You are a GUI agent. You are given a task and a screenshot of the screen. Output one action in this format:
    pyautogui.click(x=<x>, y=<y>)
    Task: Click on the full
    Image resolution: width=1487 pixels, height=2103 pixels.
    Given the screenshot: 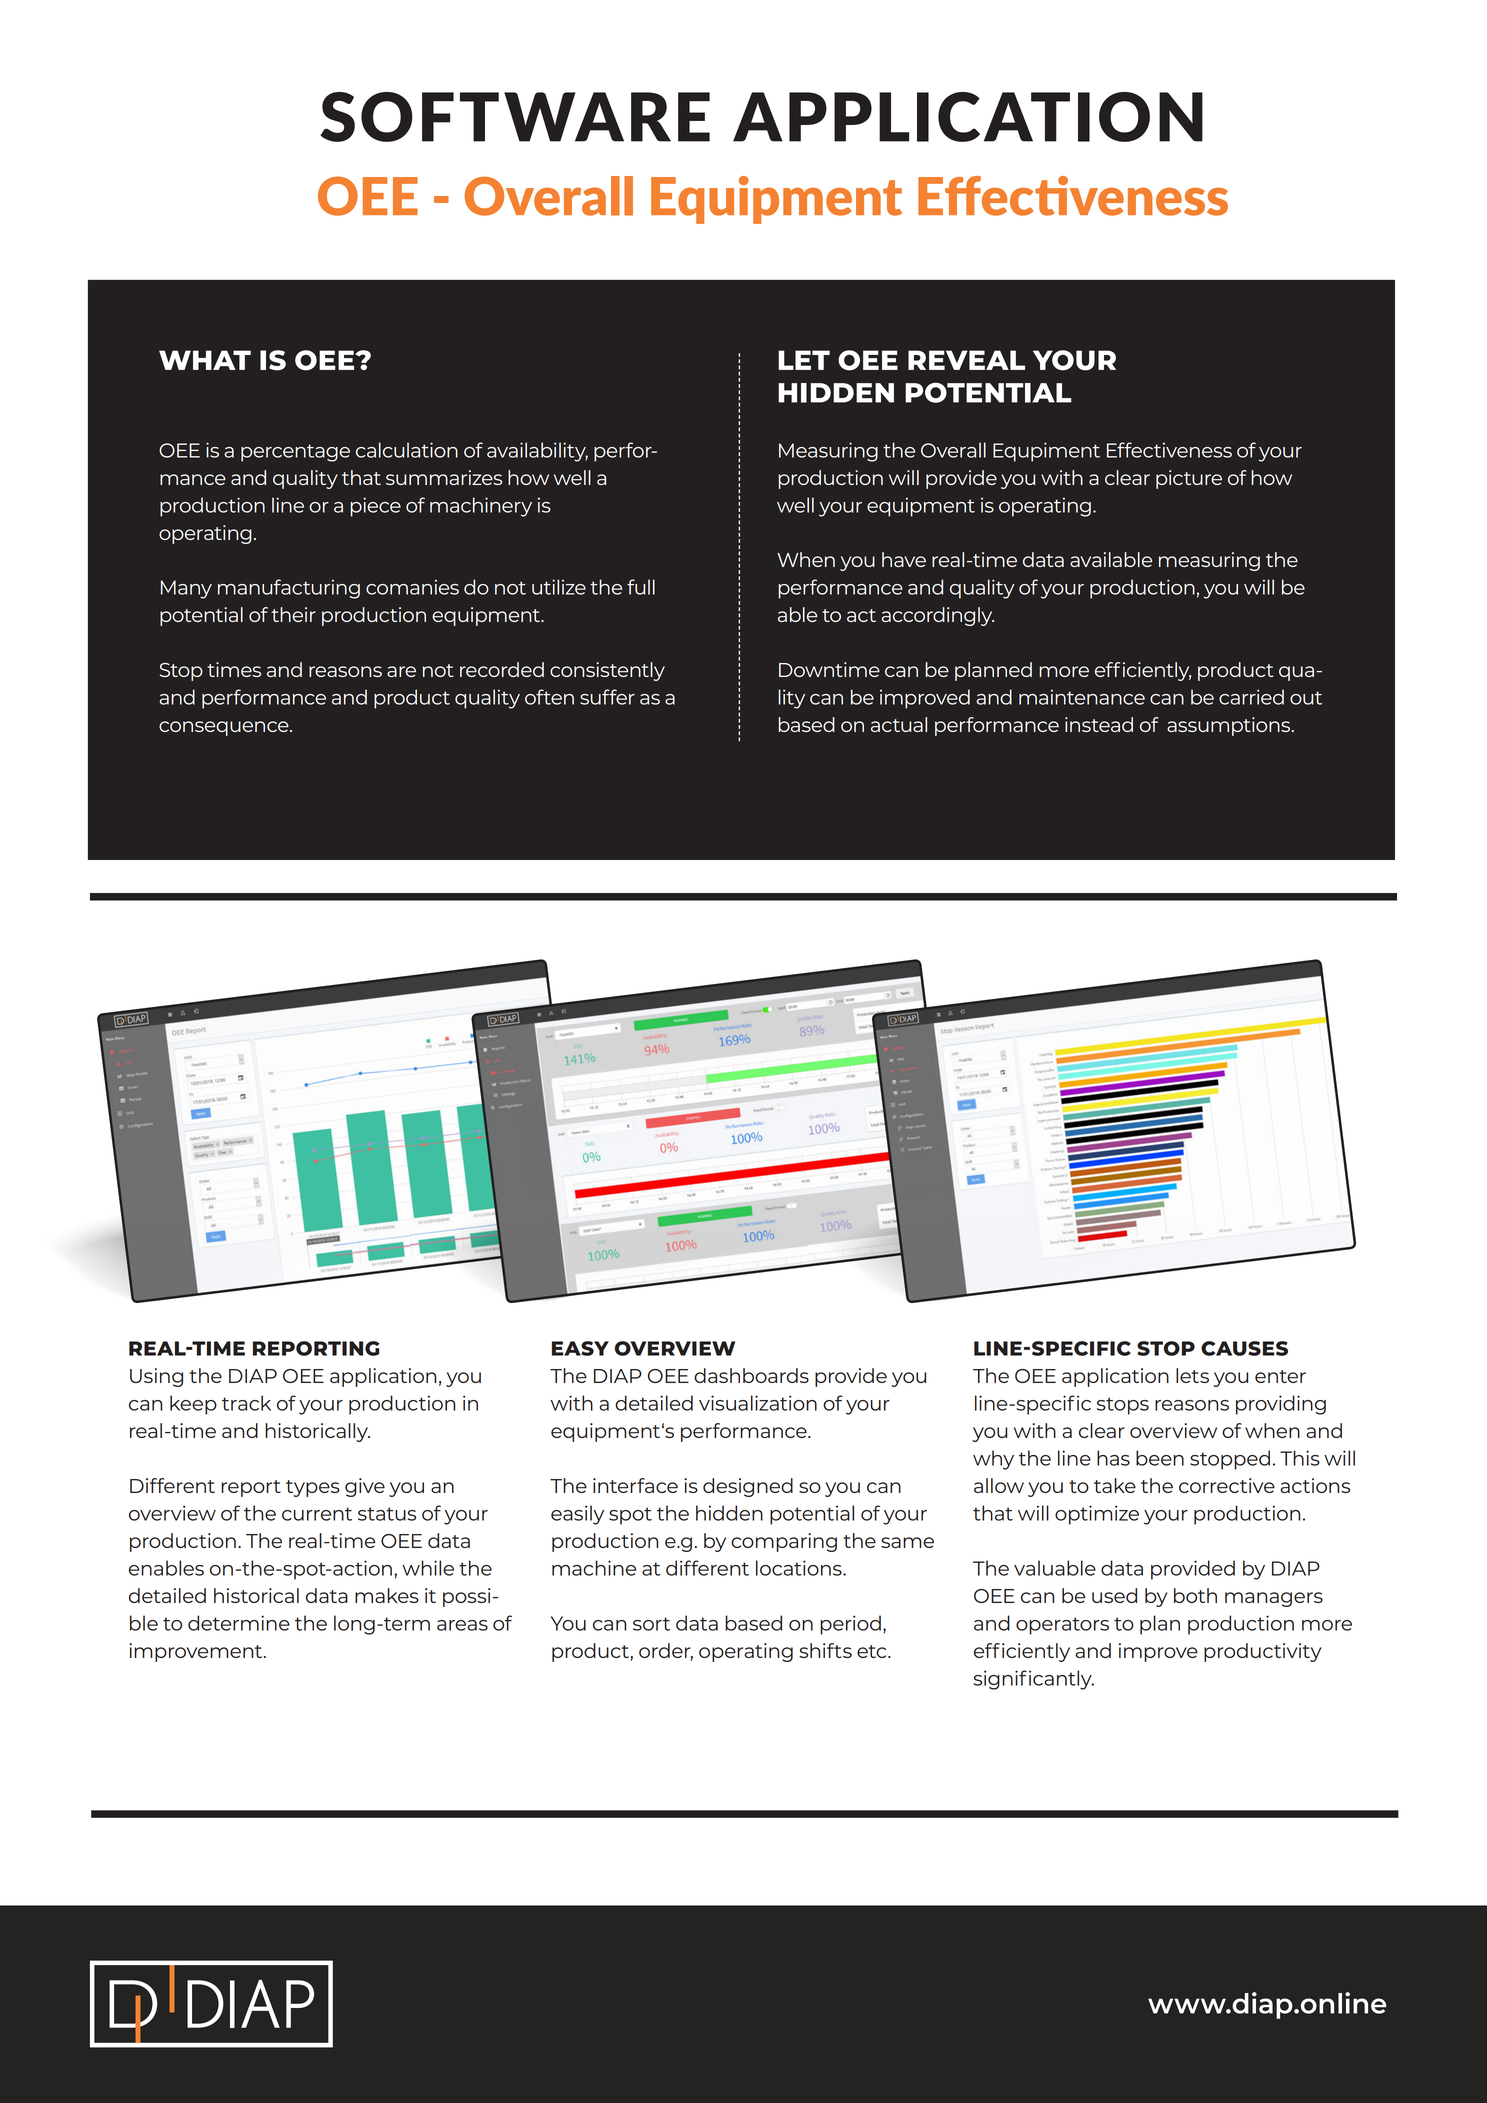 What is the action you would take?
    pyautogui.click(x=641, y=587)
